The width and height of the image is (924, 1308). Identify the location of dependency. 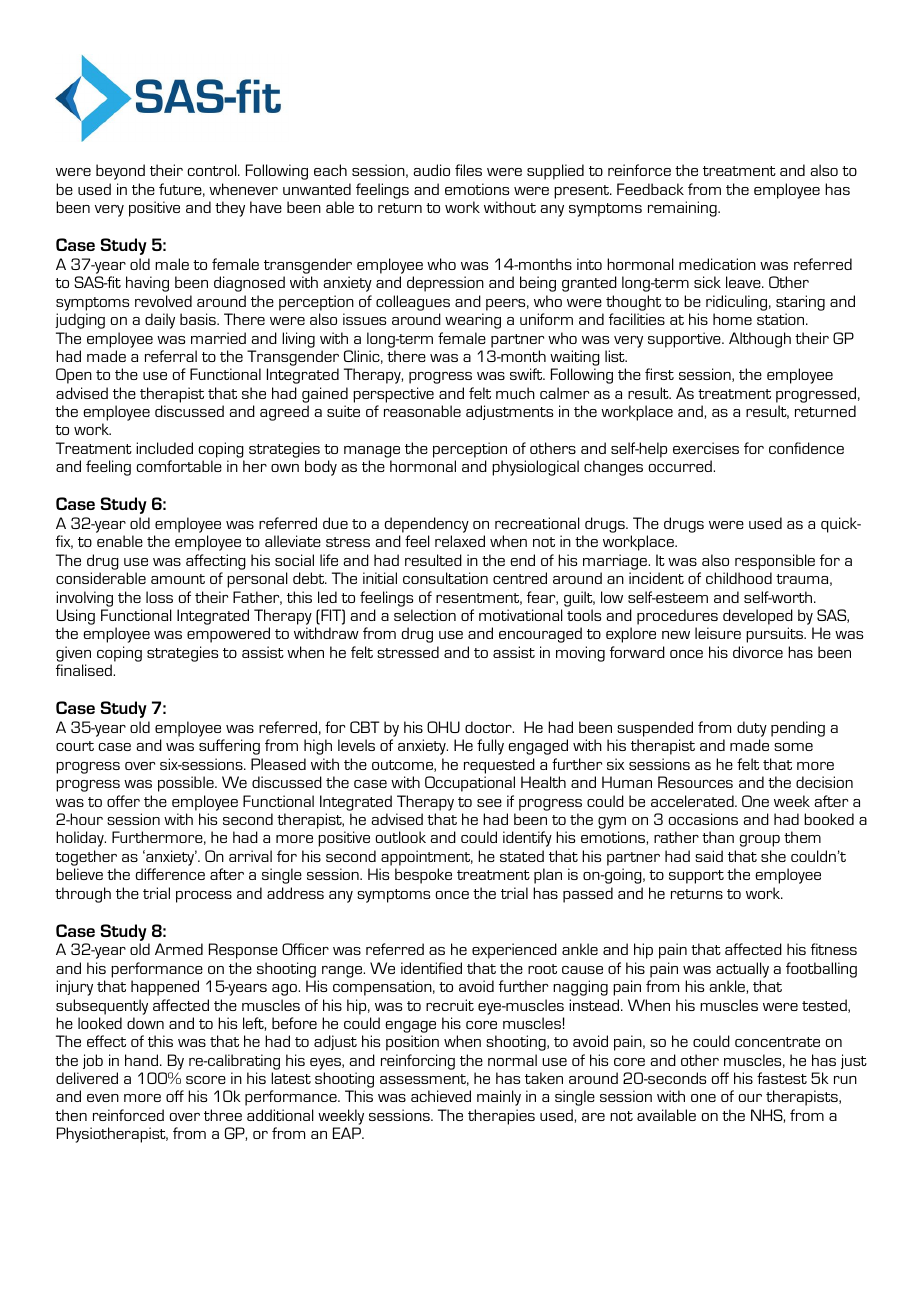
(427, 526).
